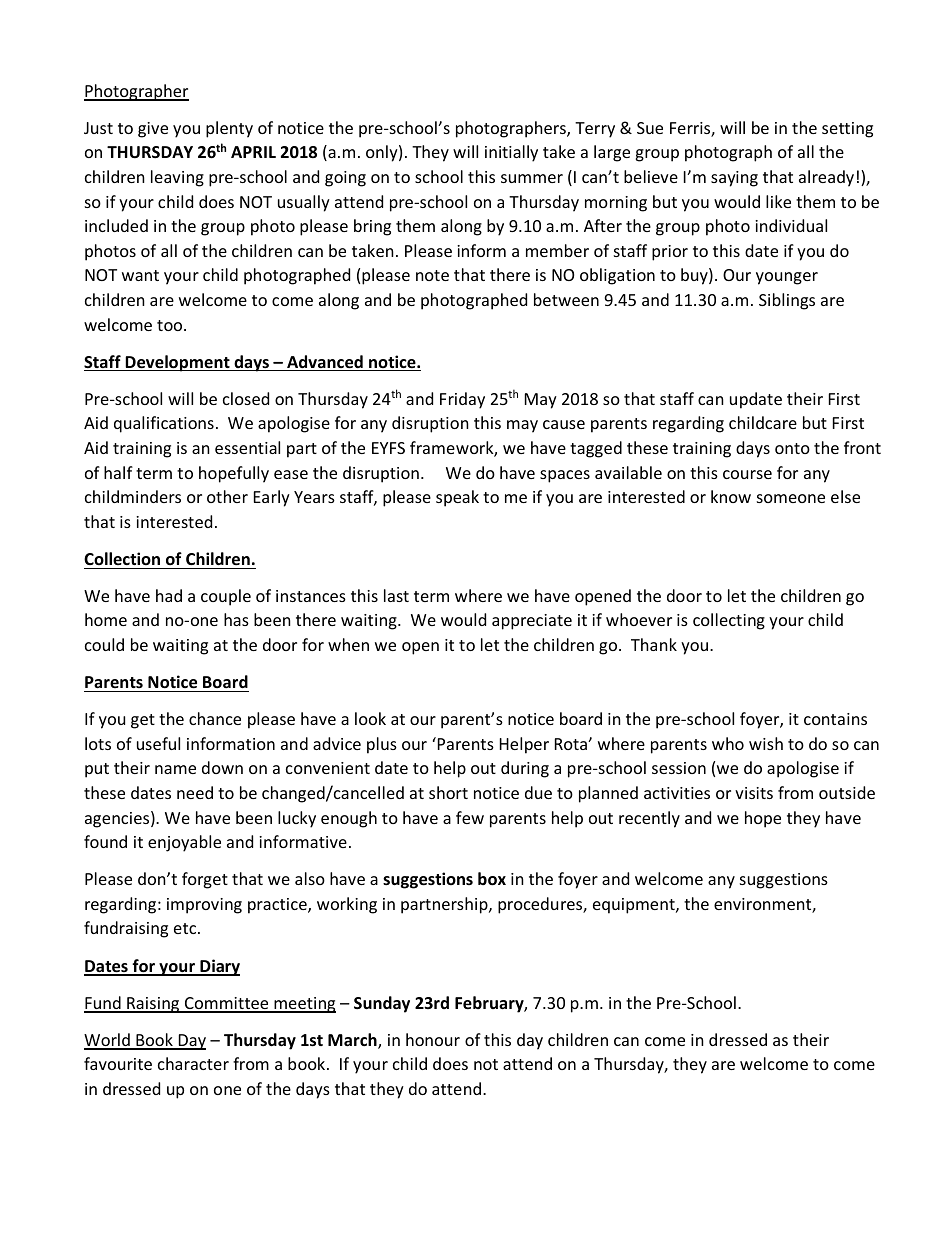  I want to click on initially, so click(511, 153).
